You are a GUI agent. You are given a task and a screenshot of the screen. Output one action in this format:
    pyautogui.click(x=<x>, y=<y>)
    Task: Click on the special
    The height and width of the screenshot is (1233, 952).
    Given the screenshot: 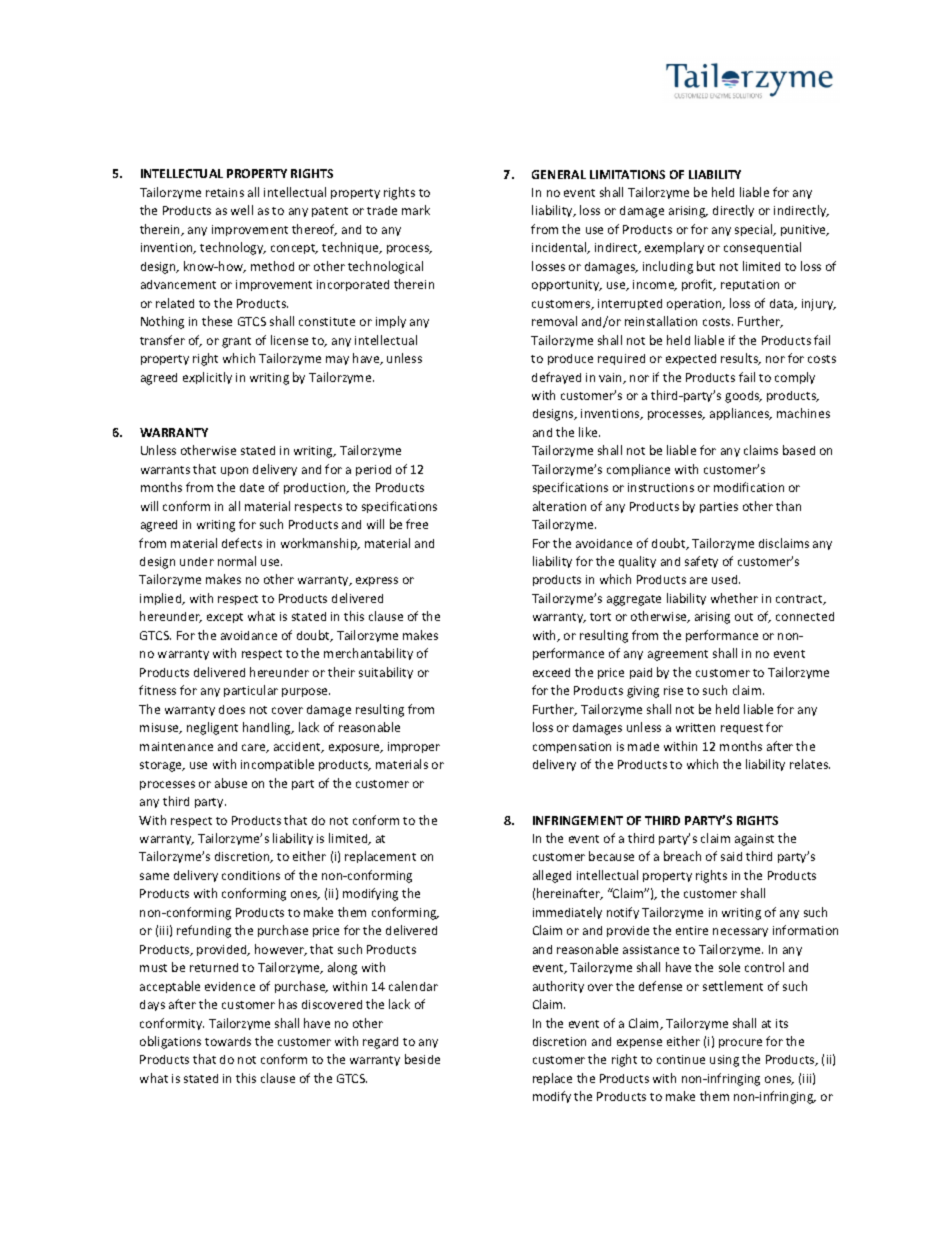 What is the action you would take?
    pyautogui.click(x=755, y=230)
